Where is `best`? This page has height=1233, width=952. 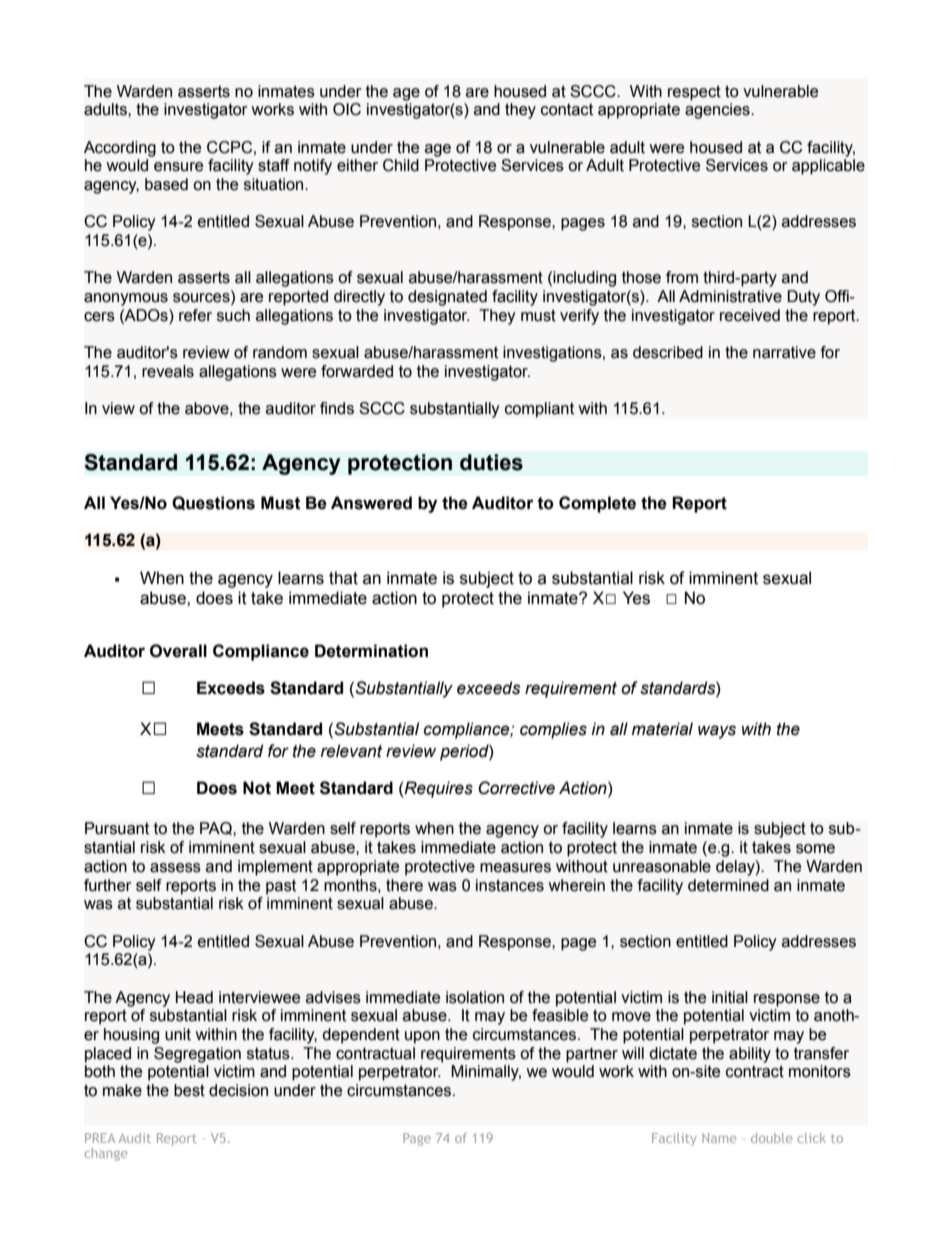
best is located at coordinates (189, 1090).
